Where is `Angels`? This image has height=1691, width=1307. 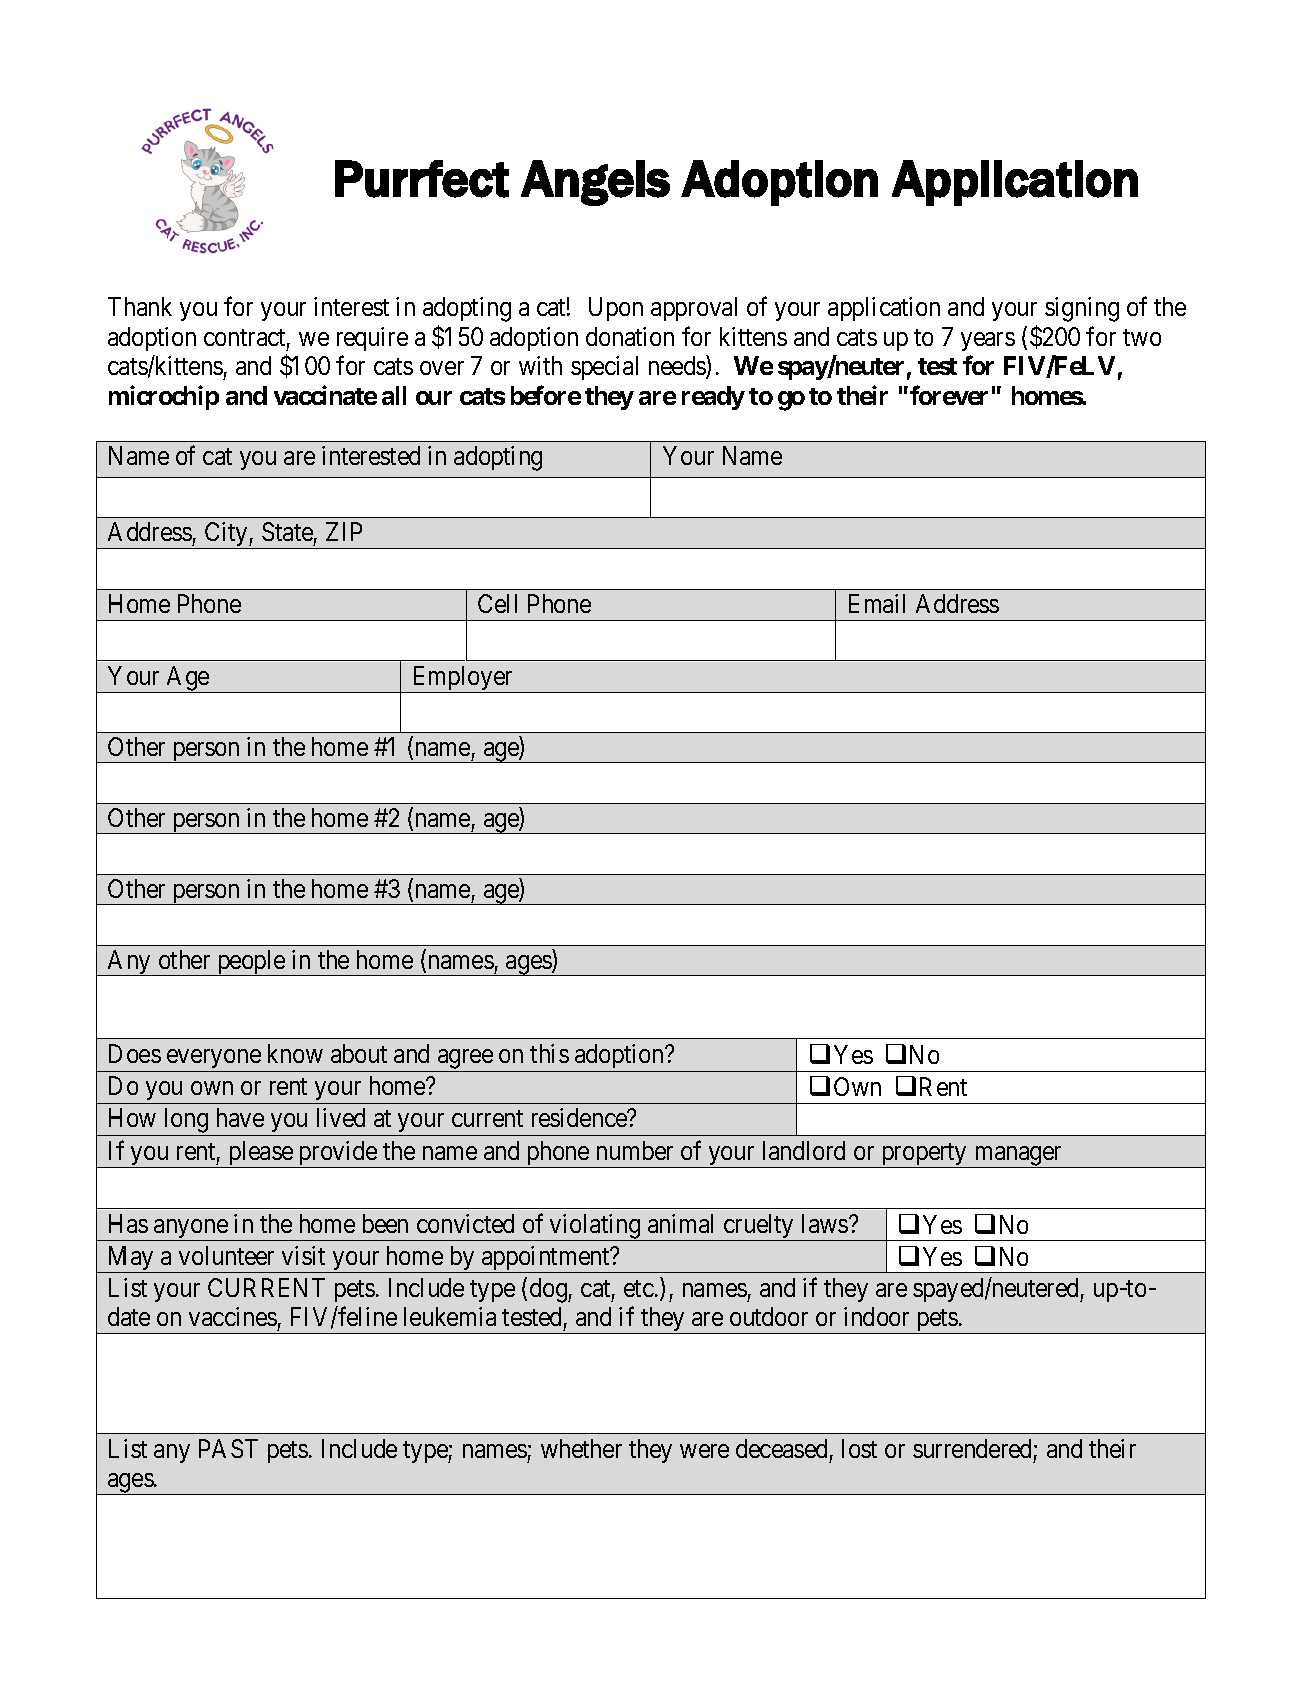 Angels is located at coordinates (595, 183).
